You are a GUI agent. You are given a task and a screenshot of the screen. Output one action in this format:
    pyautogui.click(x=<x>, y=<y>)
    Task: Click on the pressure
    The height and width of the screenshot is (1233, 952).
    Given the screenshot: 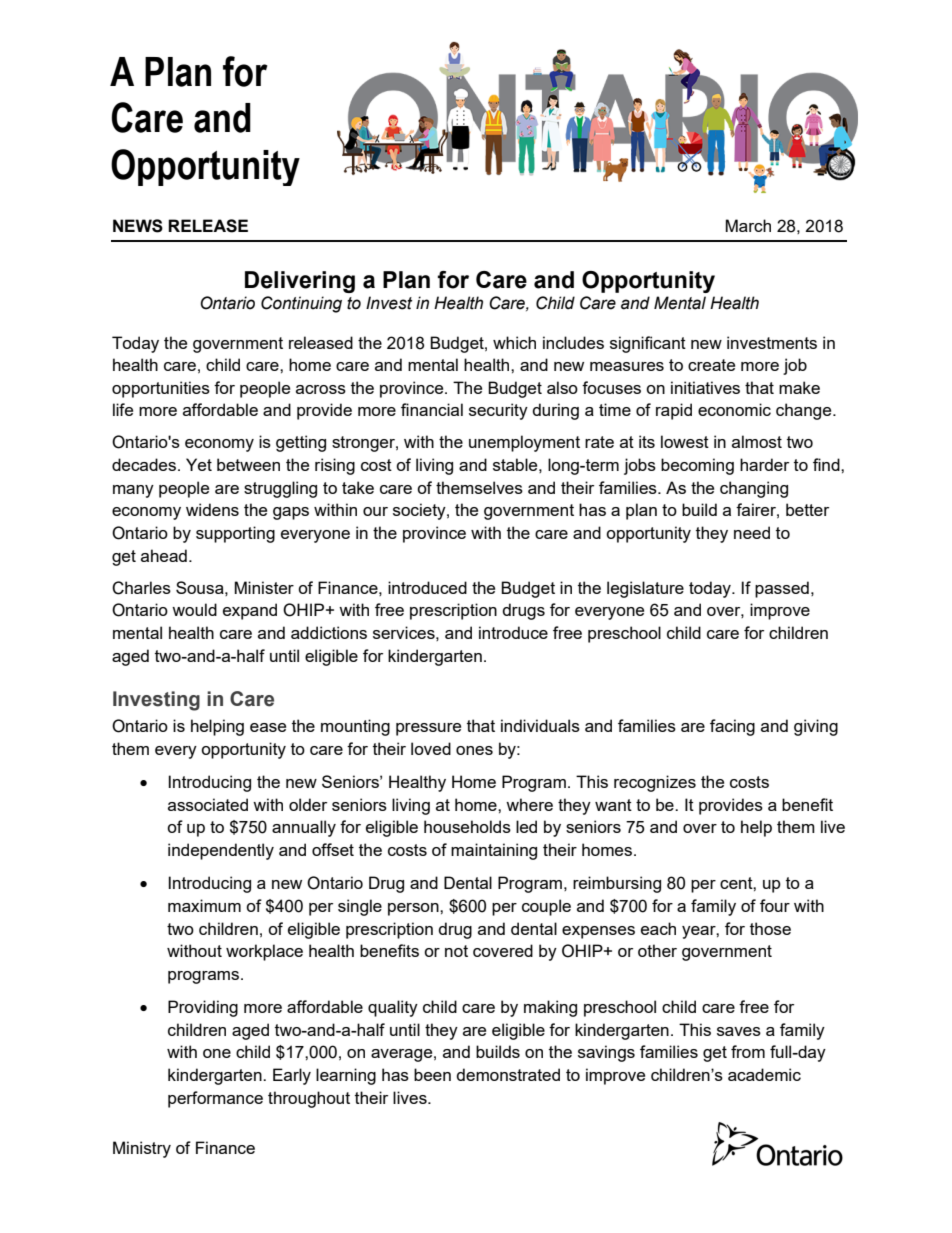 What is the action you would take?
    pyautogui.click(x=428, y=729)
